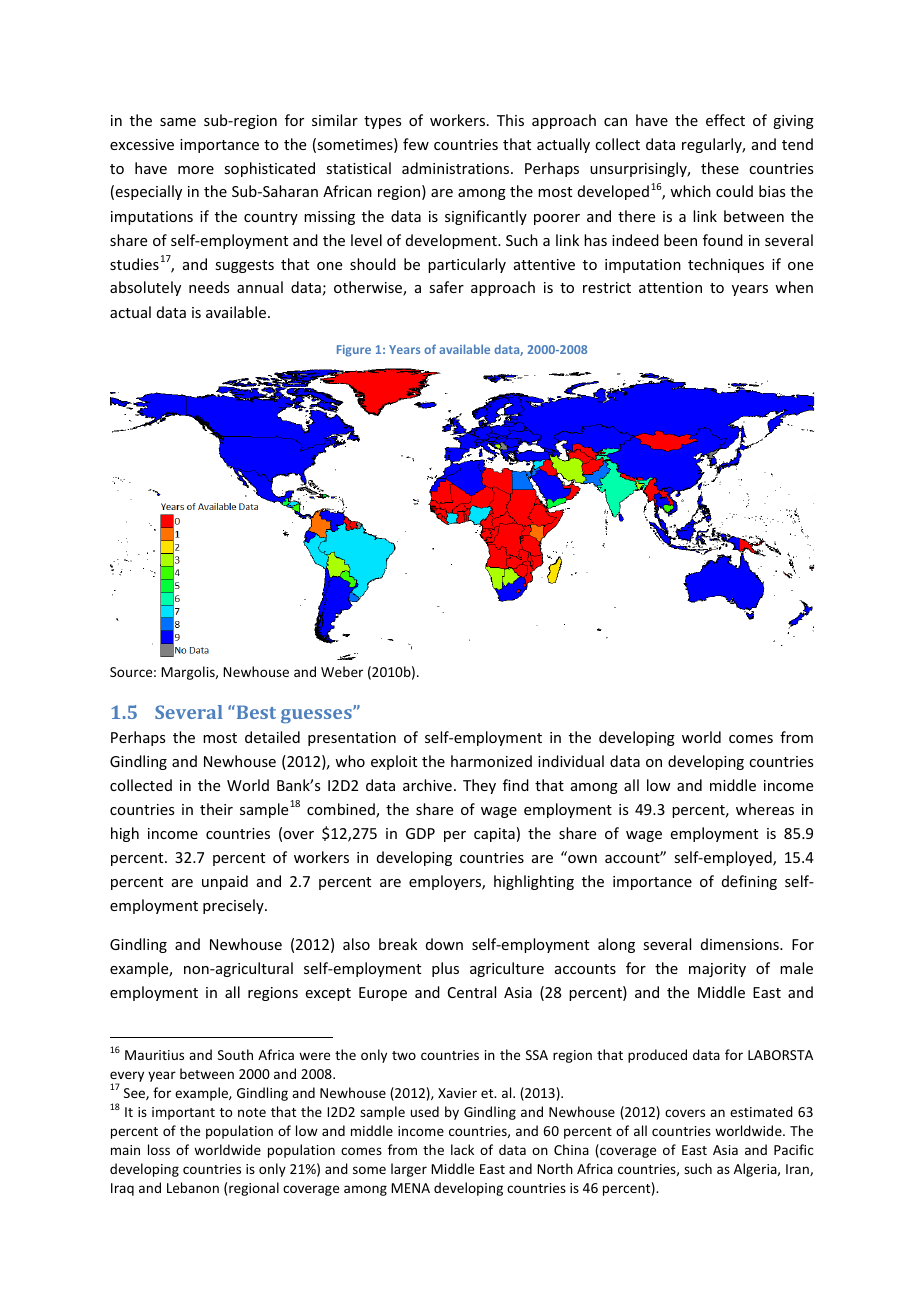  What do you see at coordinates (354, 351) in the page?
I see `Figure` at bounding box center [354, 351].
